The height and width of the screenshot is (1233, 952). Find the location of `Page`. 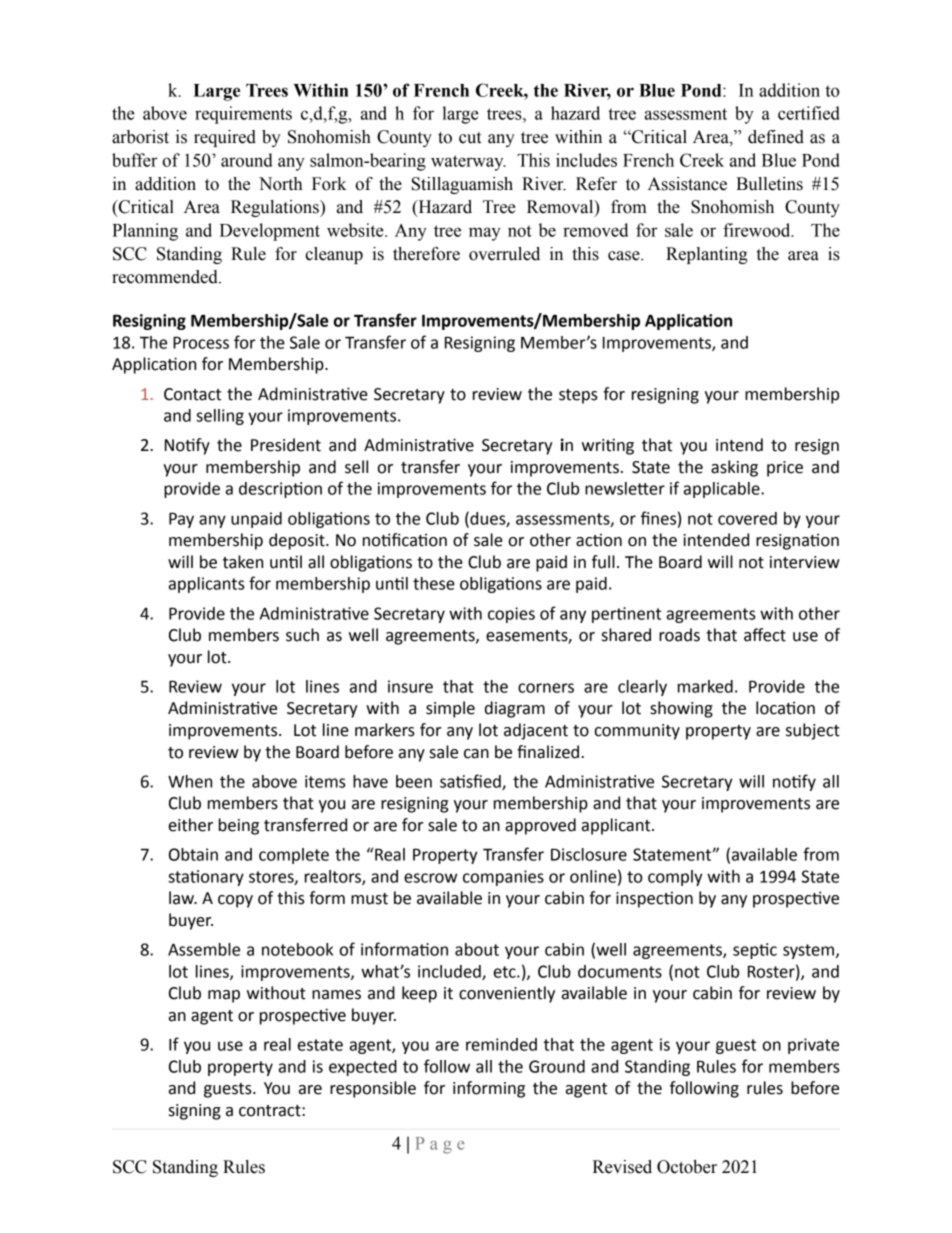

Page is located at coordinates (440, 1145).
